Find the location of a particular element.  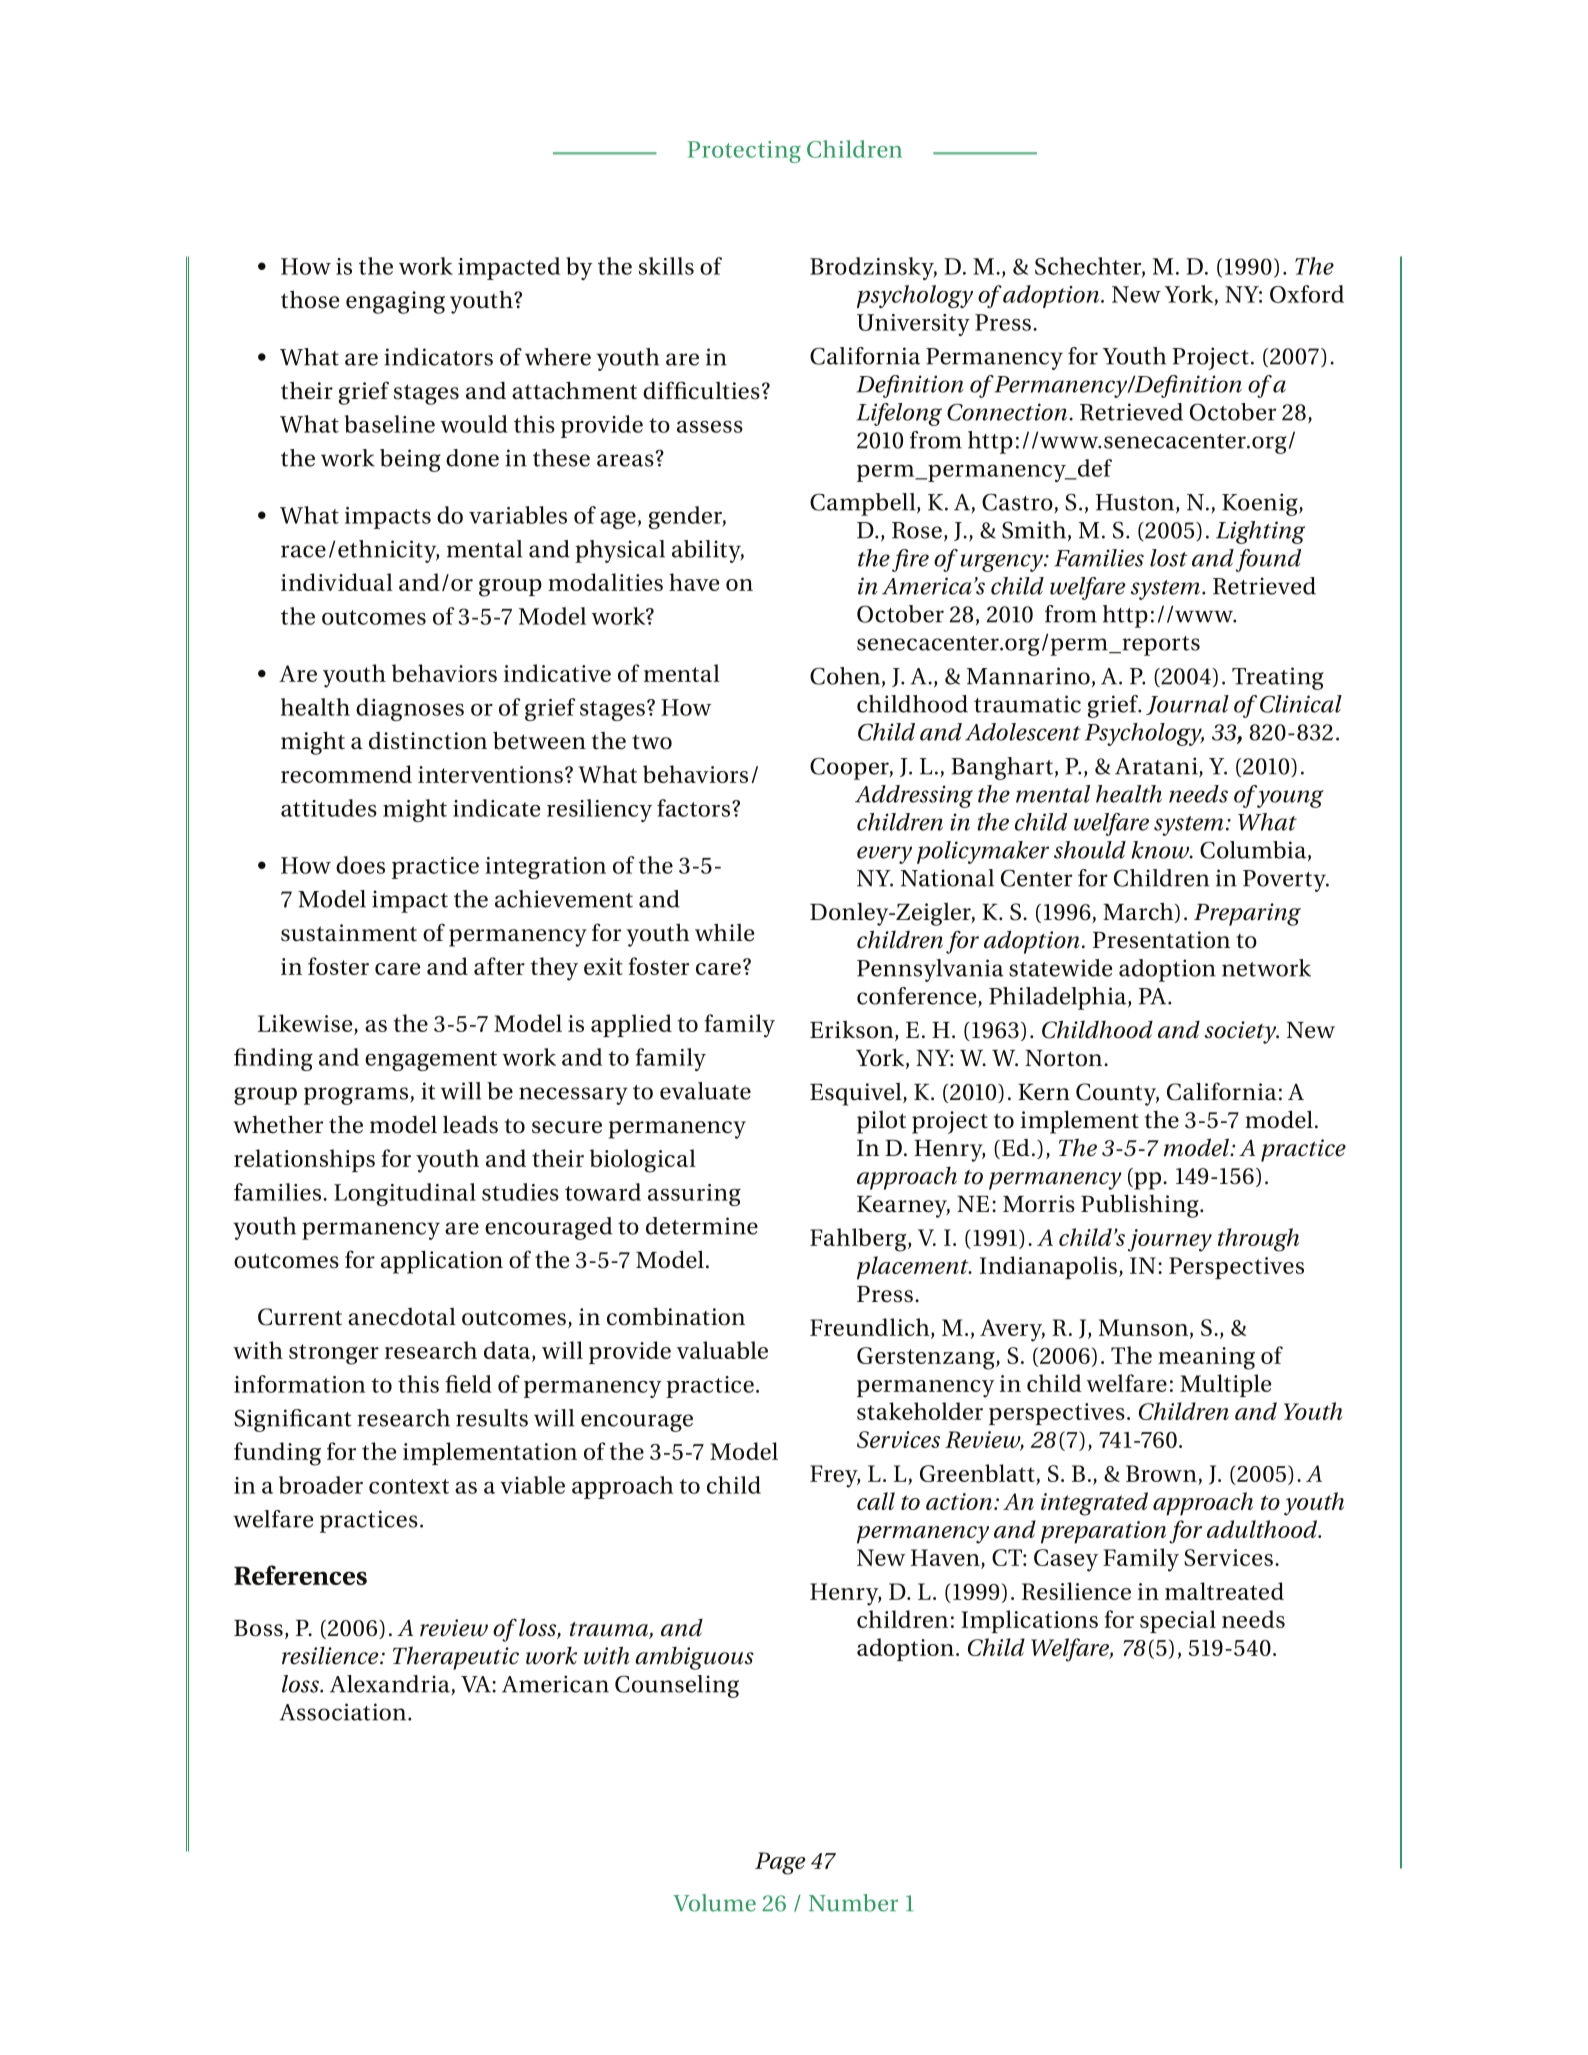

call is located at coordinates (876, 1501).
